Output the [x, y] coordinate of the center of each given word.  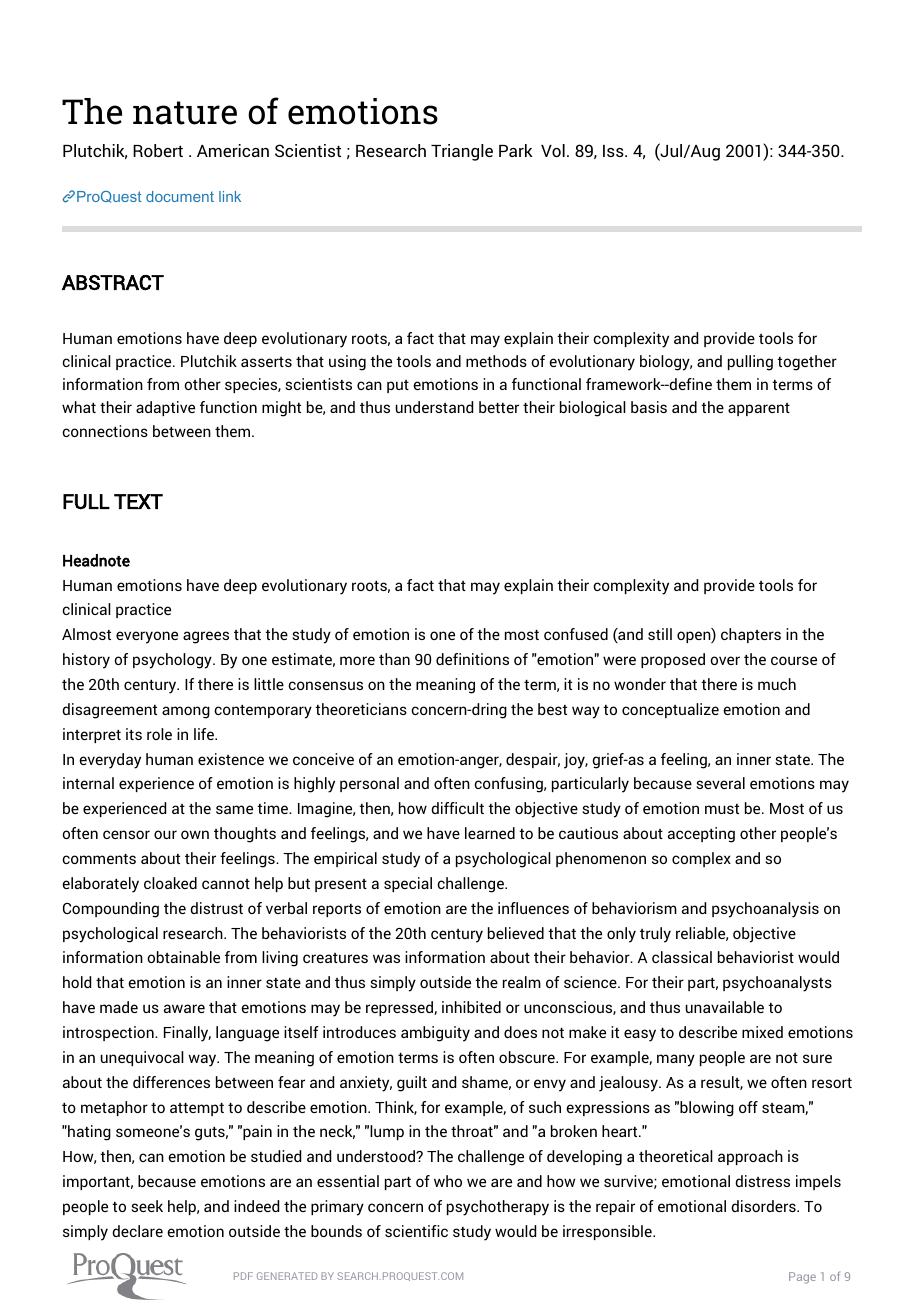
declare [137, 1231]
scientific [416, 1231]
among [186, 712]
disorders [764, 1206]
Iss [614, 151]
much [777, 684]
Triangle [462, 152]
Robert [158, 150]
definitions [472, 659]
